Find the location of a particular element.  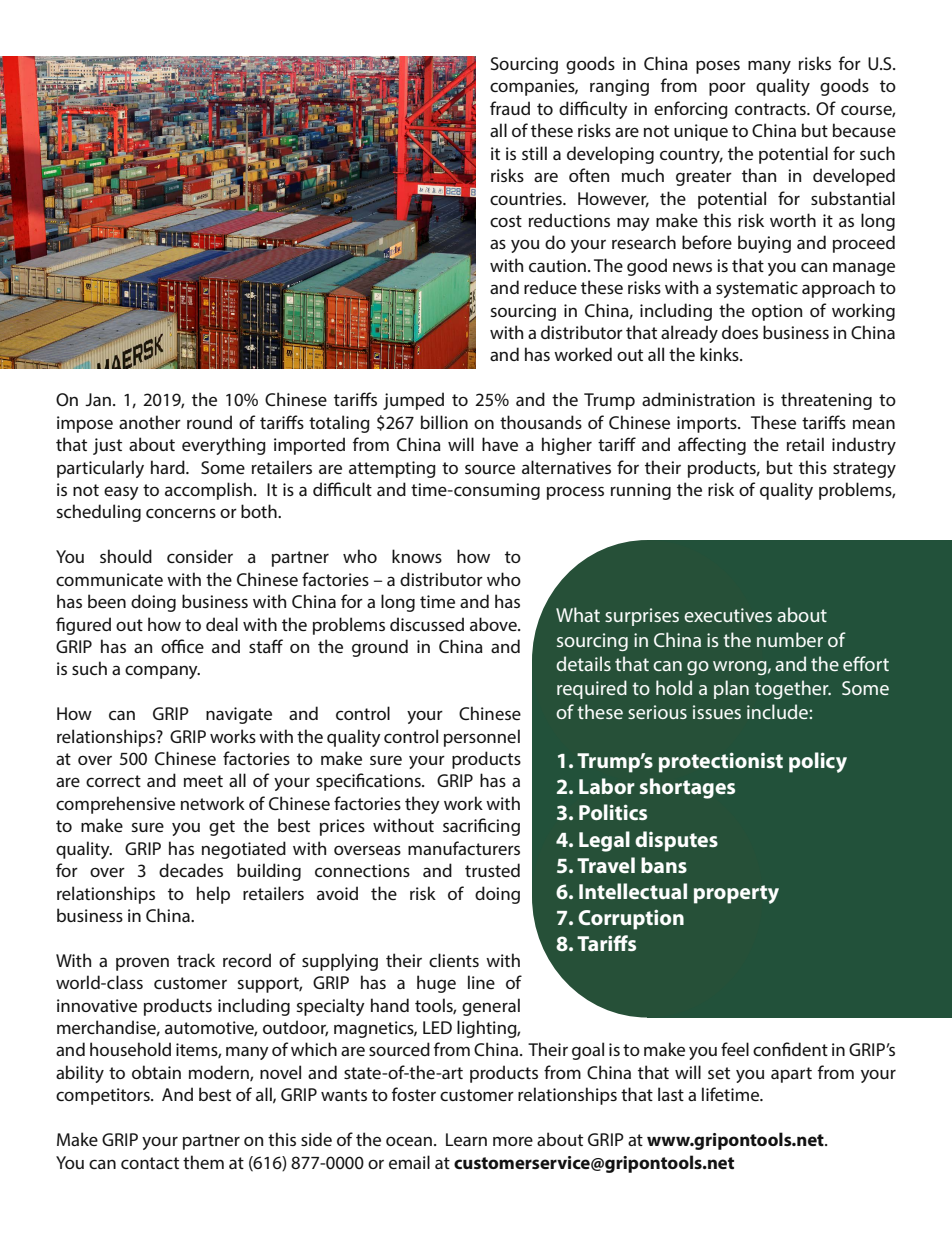

include is located at coordinates (778, 711).
